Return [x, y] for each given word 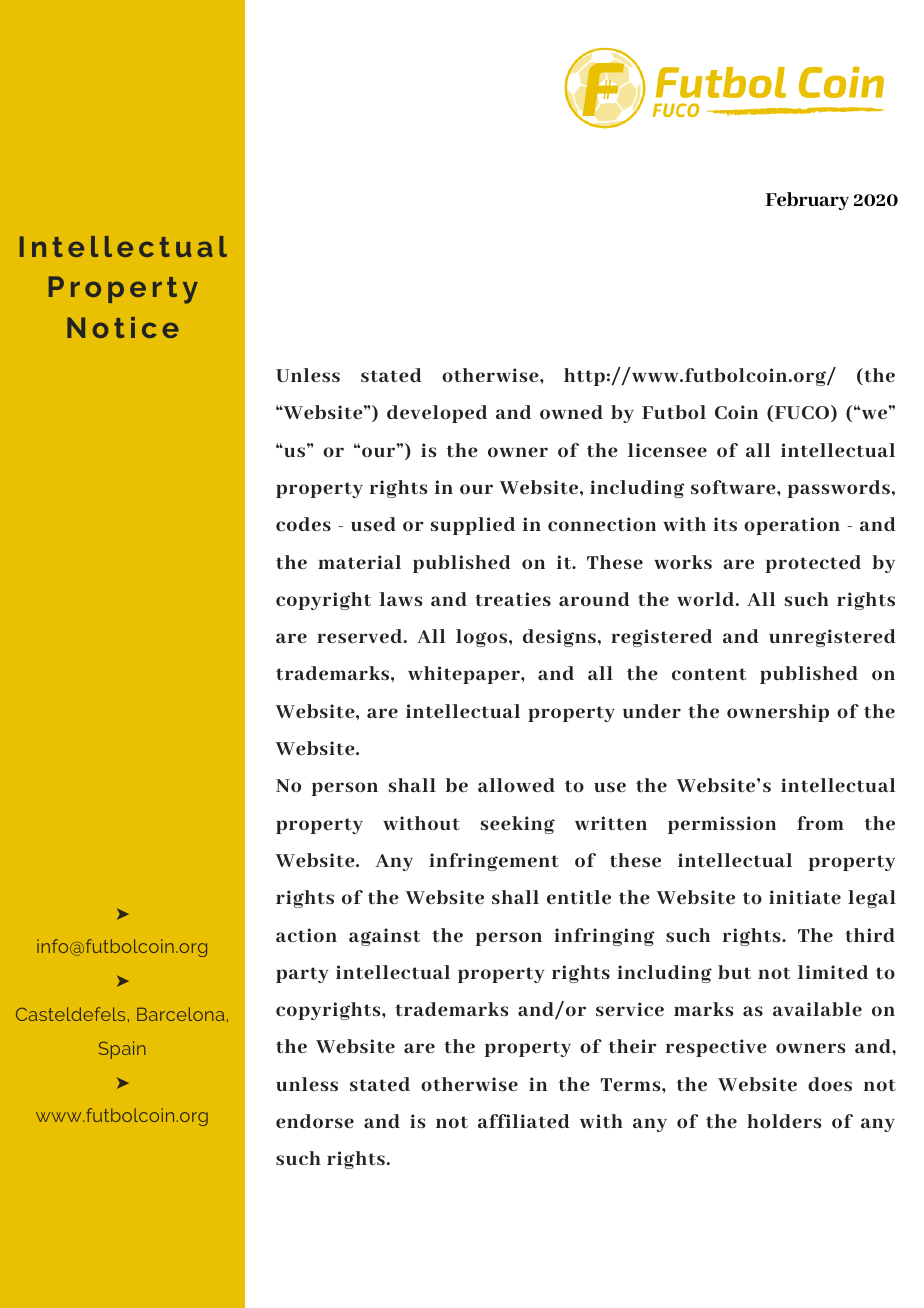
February [807, 201]
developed [437, 414]
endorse [315, 1121]
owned [571, 412]
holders [784, 1121]
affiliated [524, 1121]
